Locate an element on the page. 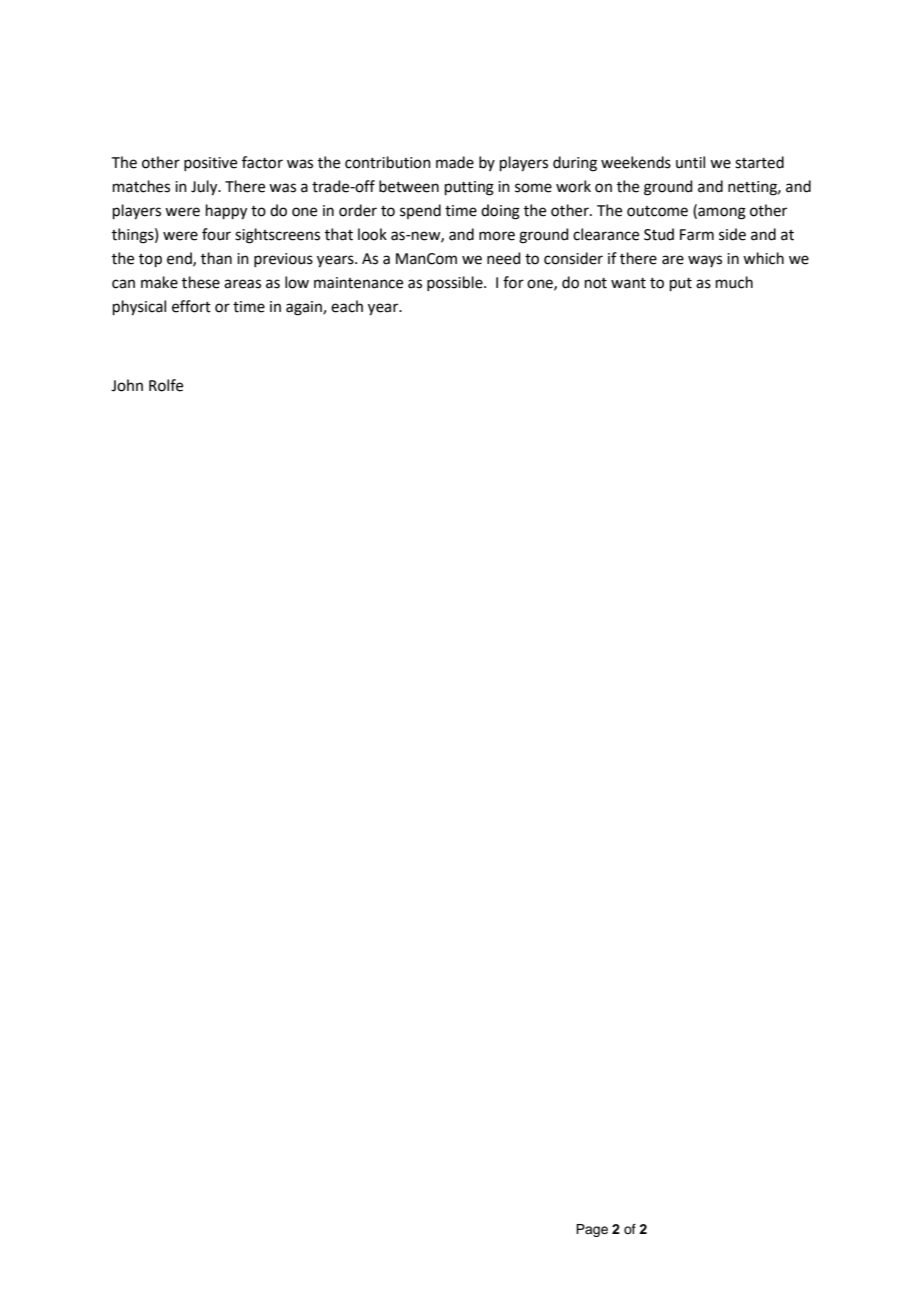 The image size is (924, 1308). John is located at coordinates (127, 385).
